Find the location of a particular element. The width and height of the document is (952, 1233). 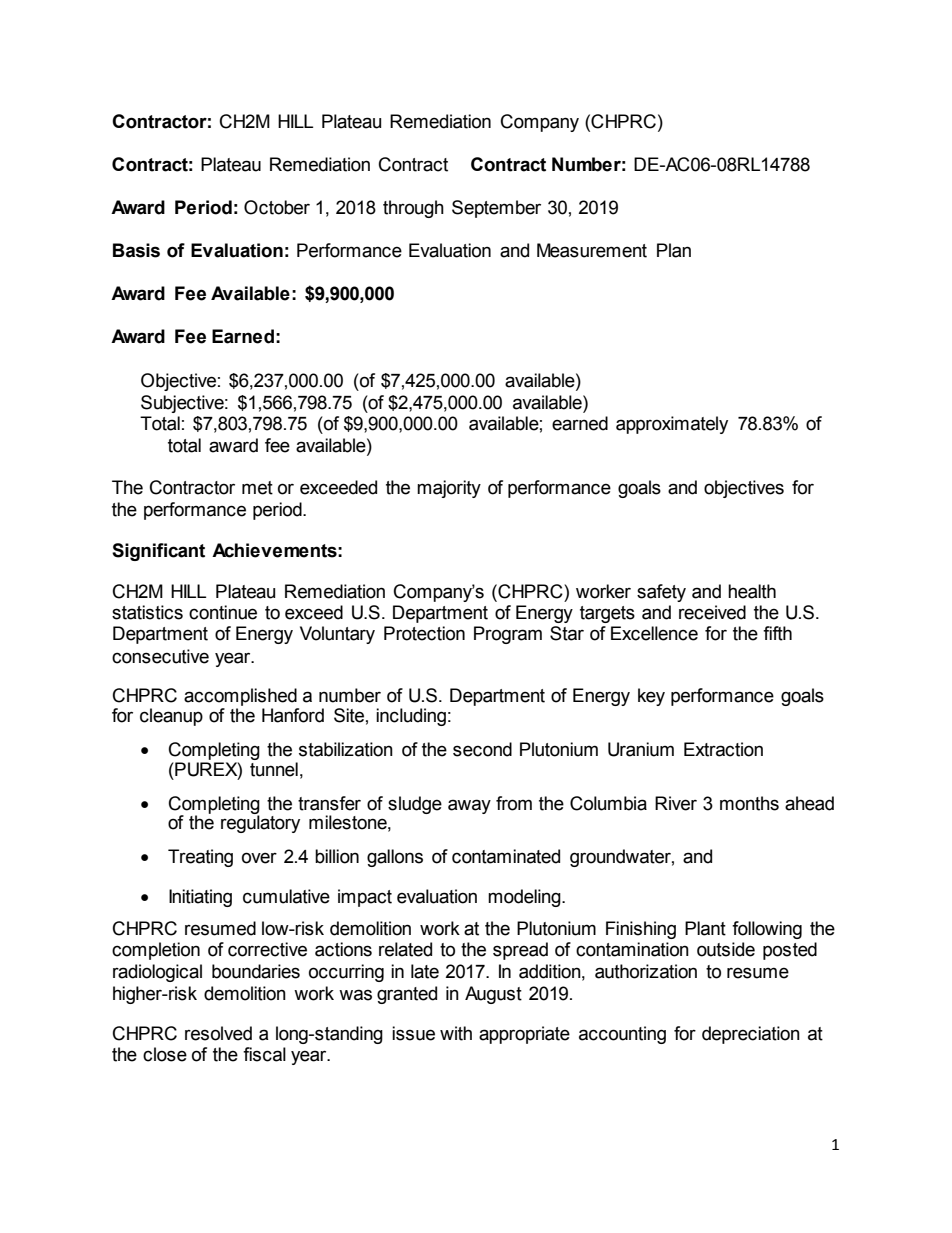

approximately is located at coordinates (672, 425).
